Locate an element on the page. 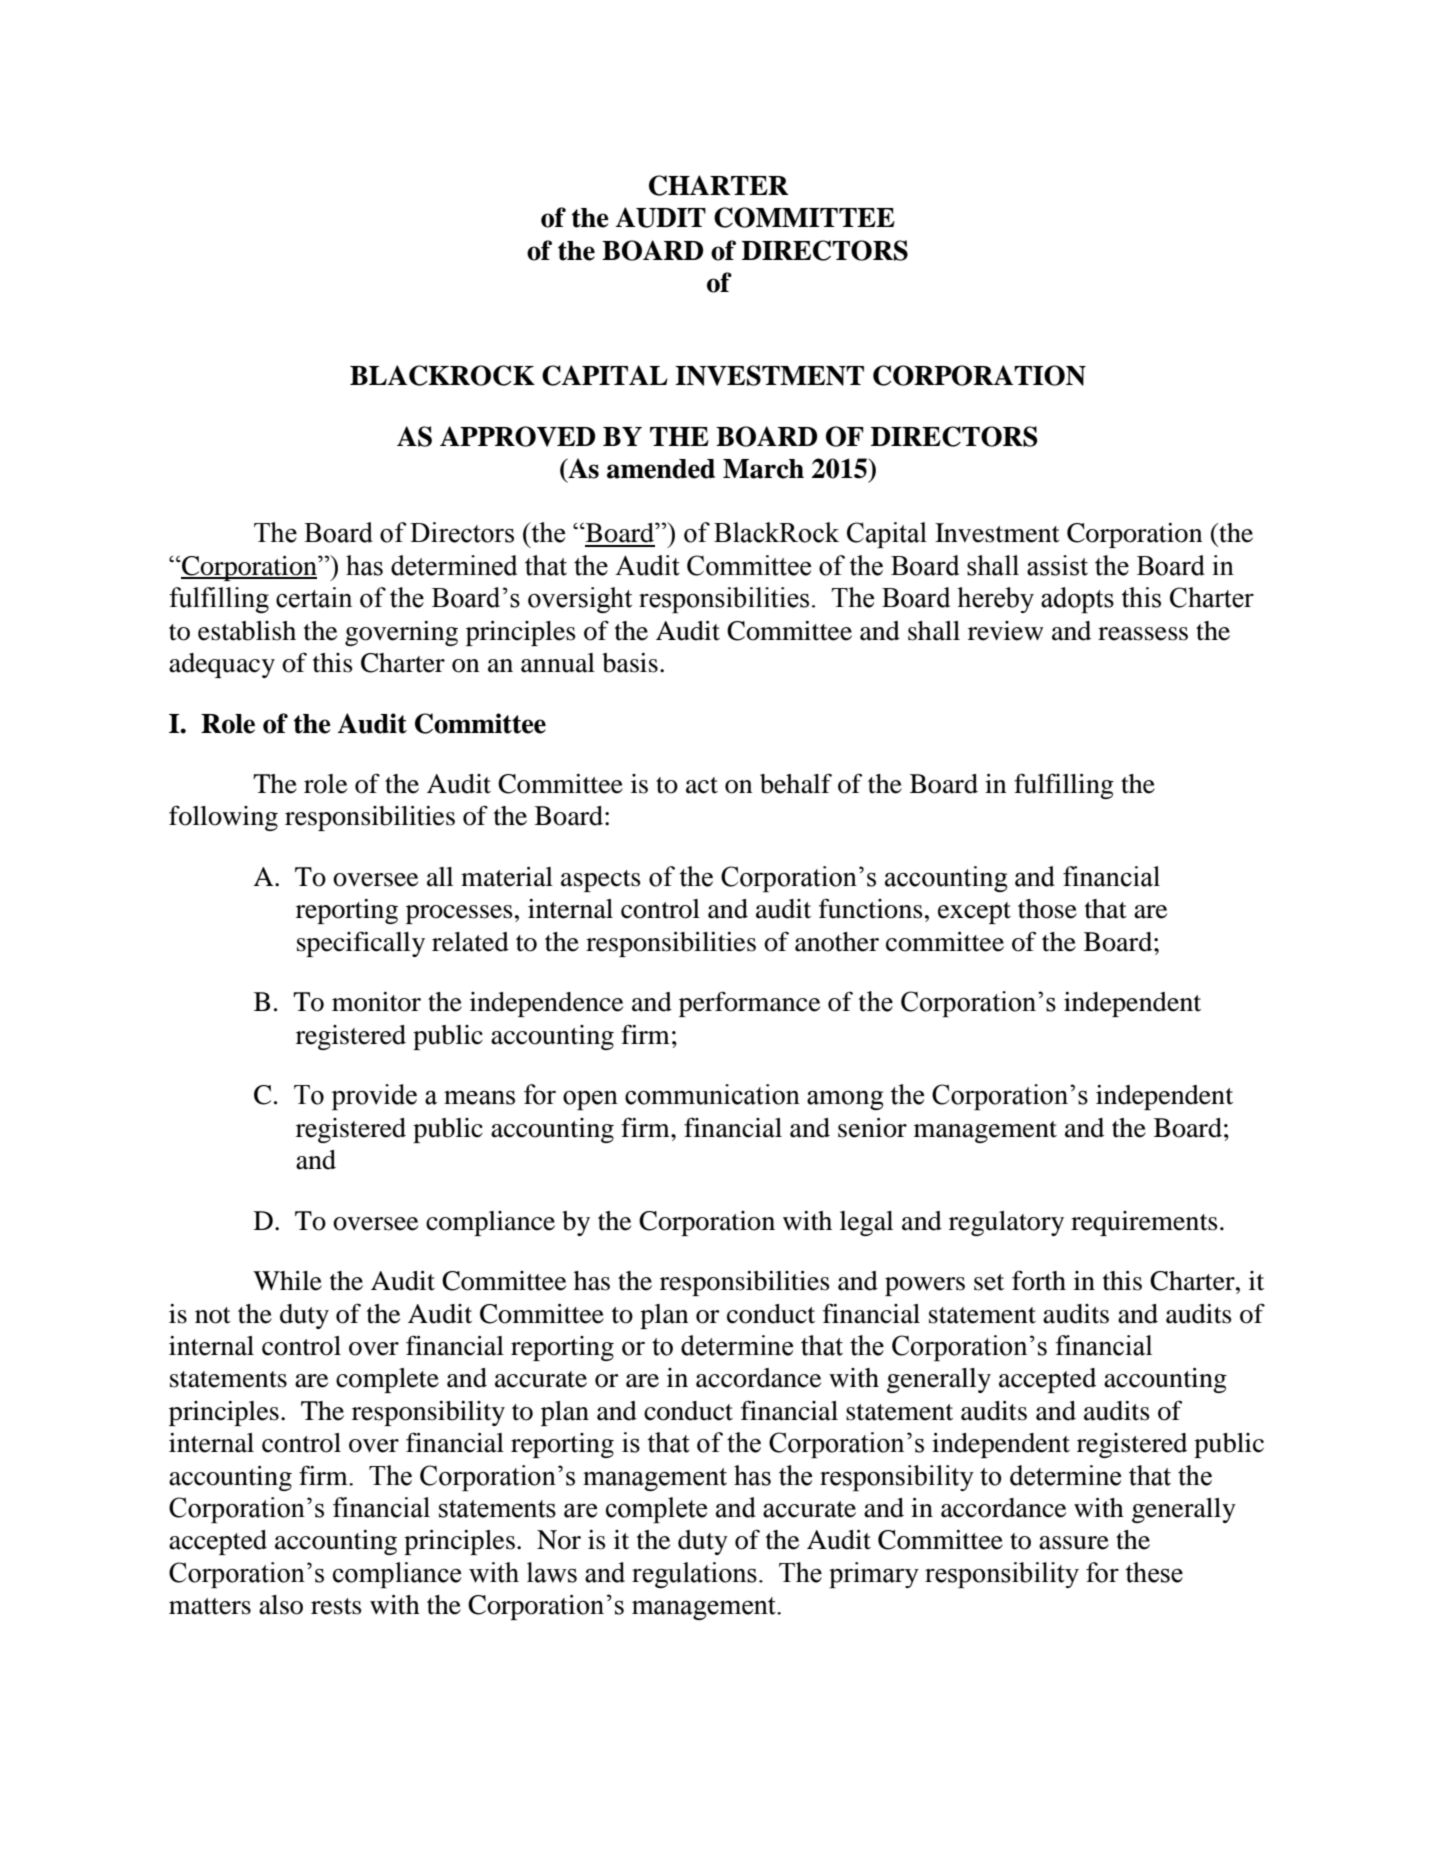 This document has height=1859, width=1436. regulations is located at coordinates (694, 1575).
